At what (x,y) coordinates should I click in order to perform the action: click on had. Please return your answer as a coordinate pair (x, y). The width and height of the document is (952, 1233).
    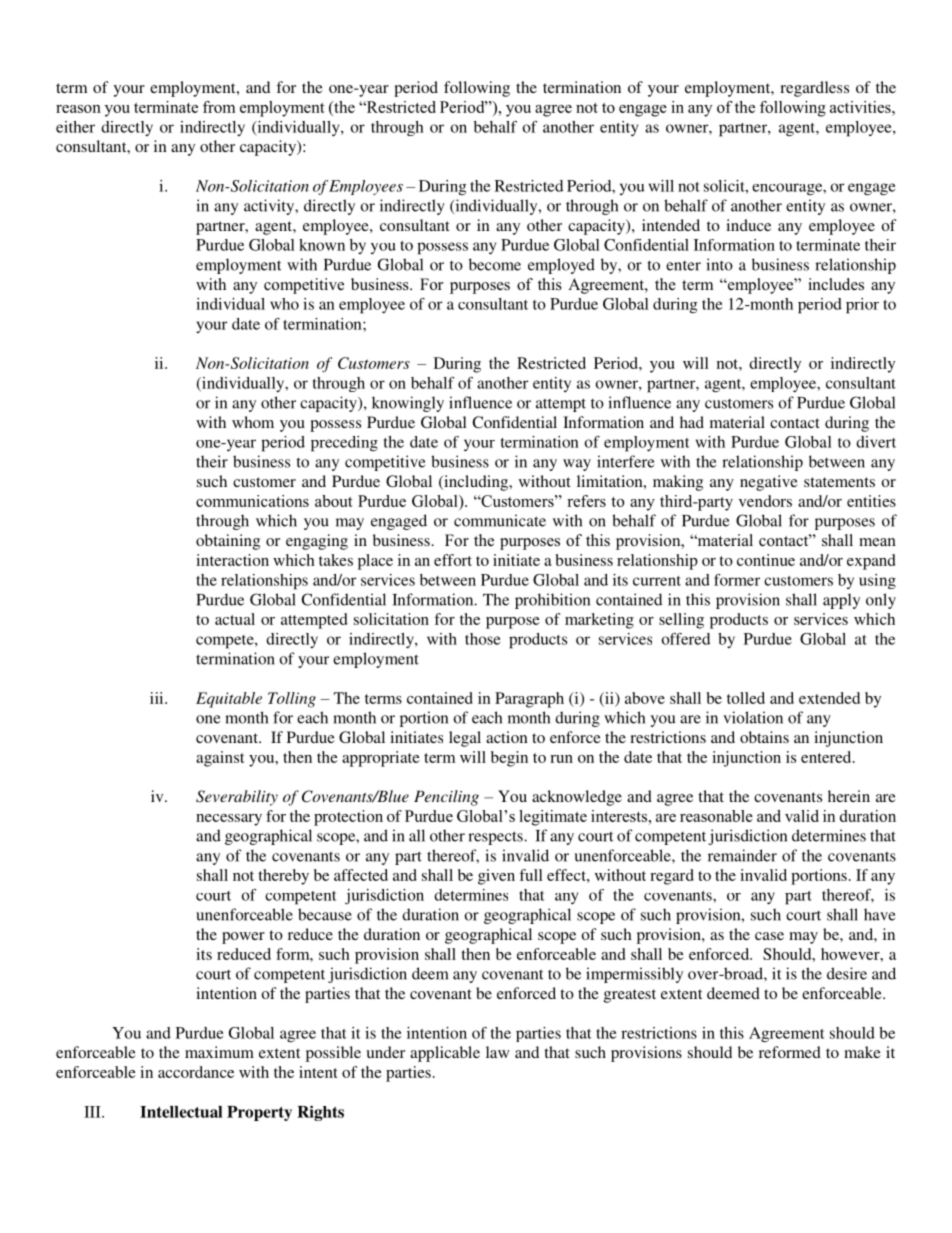
    Looking at the image, I should click on (692, 422).
